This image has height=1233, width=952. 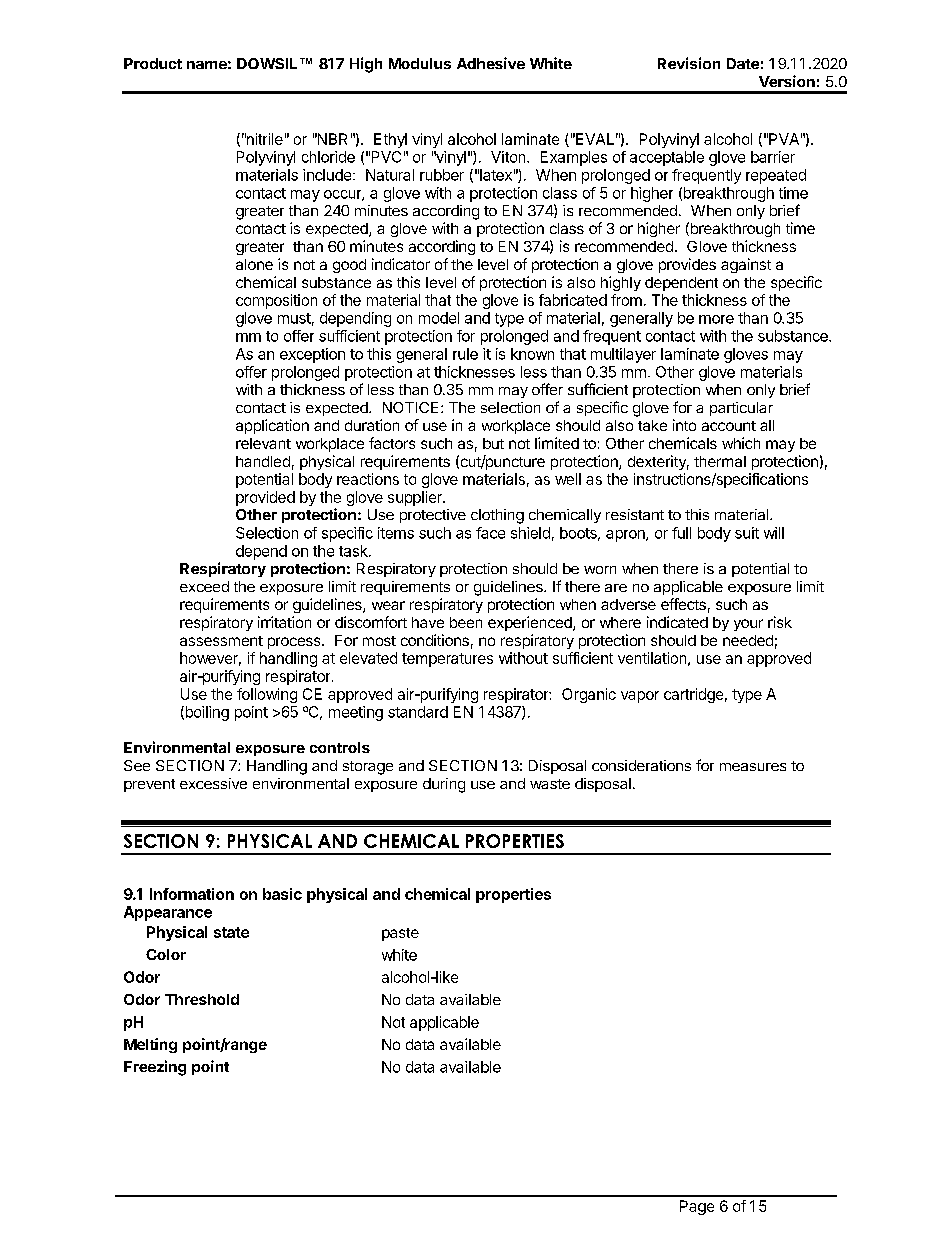 What do you see at coordinates (465, 354) in the image?
I see `rule` at bounding box center [465, 354].
